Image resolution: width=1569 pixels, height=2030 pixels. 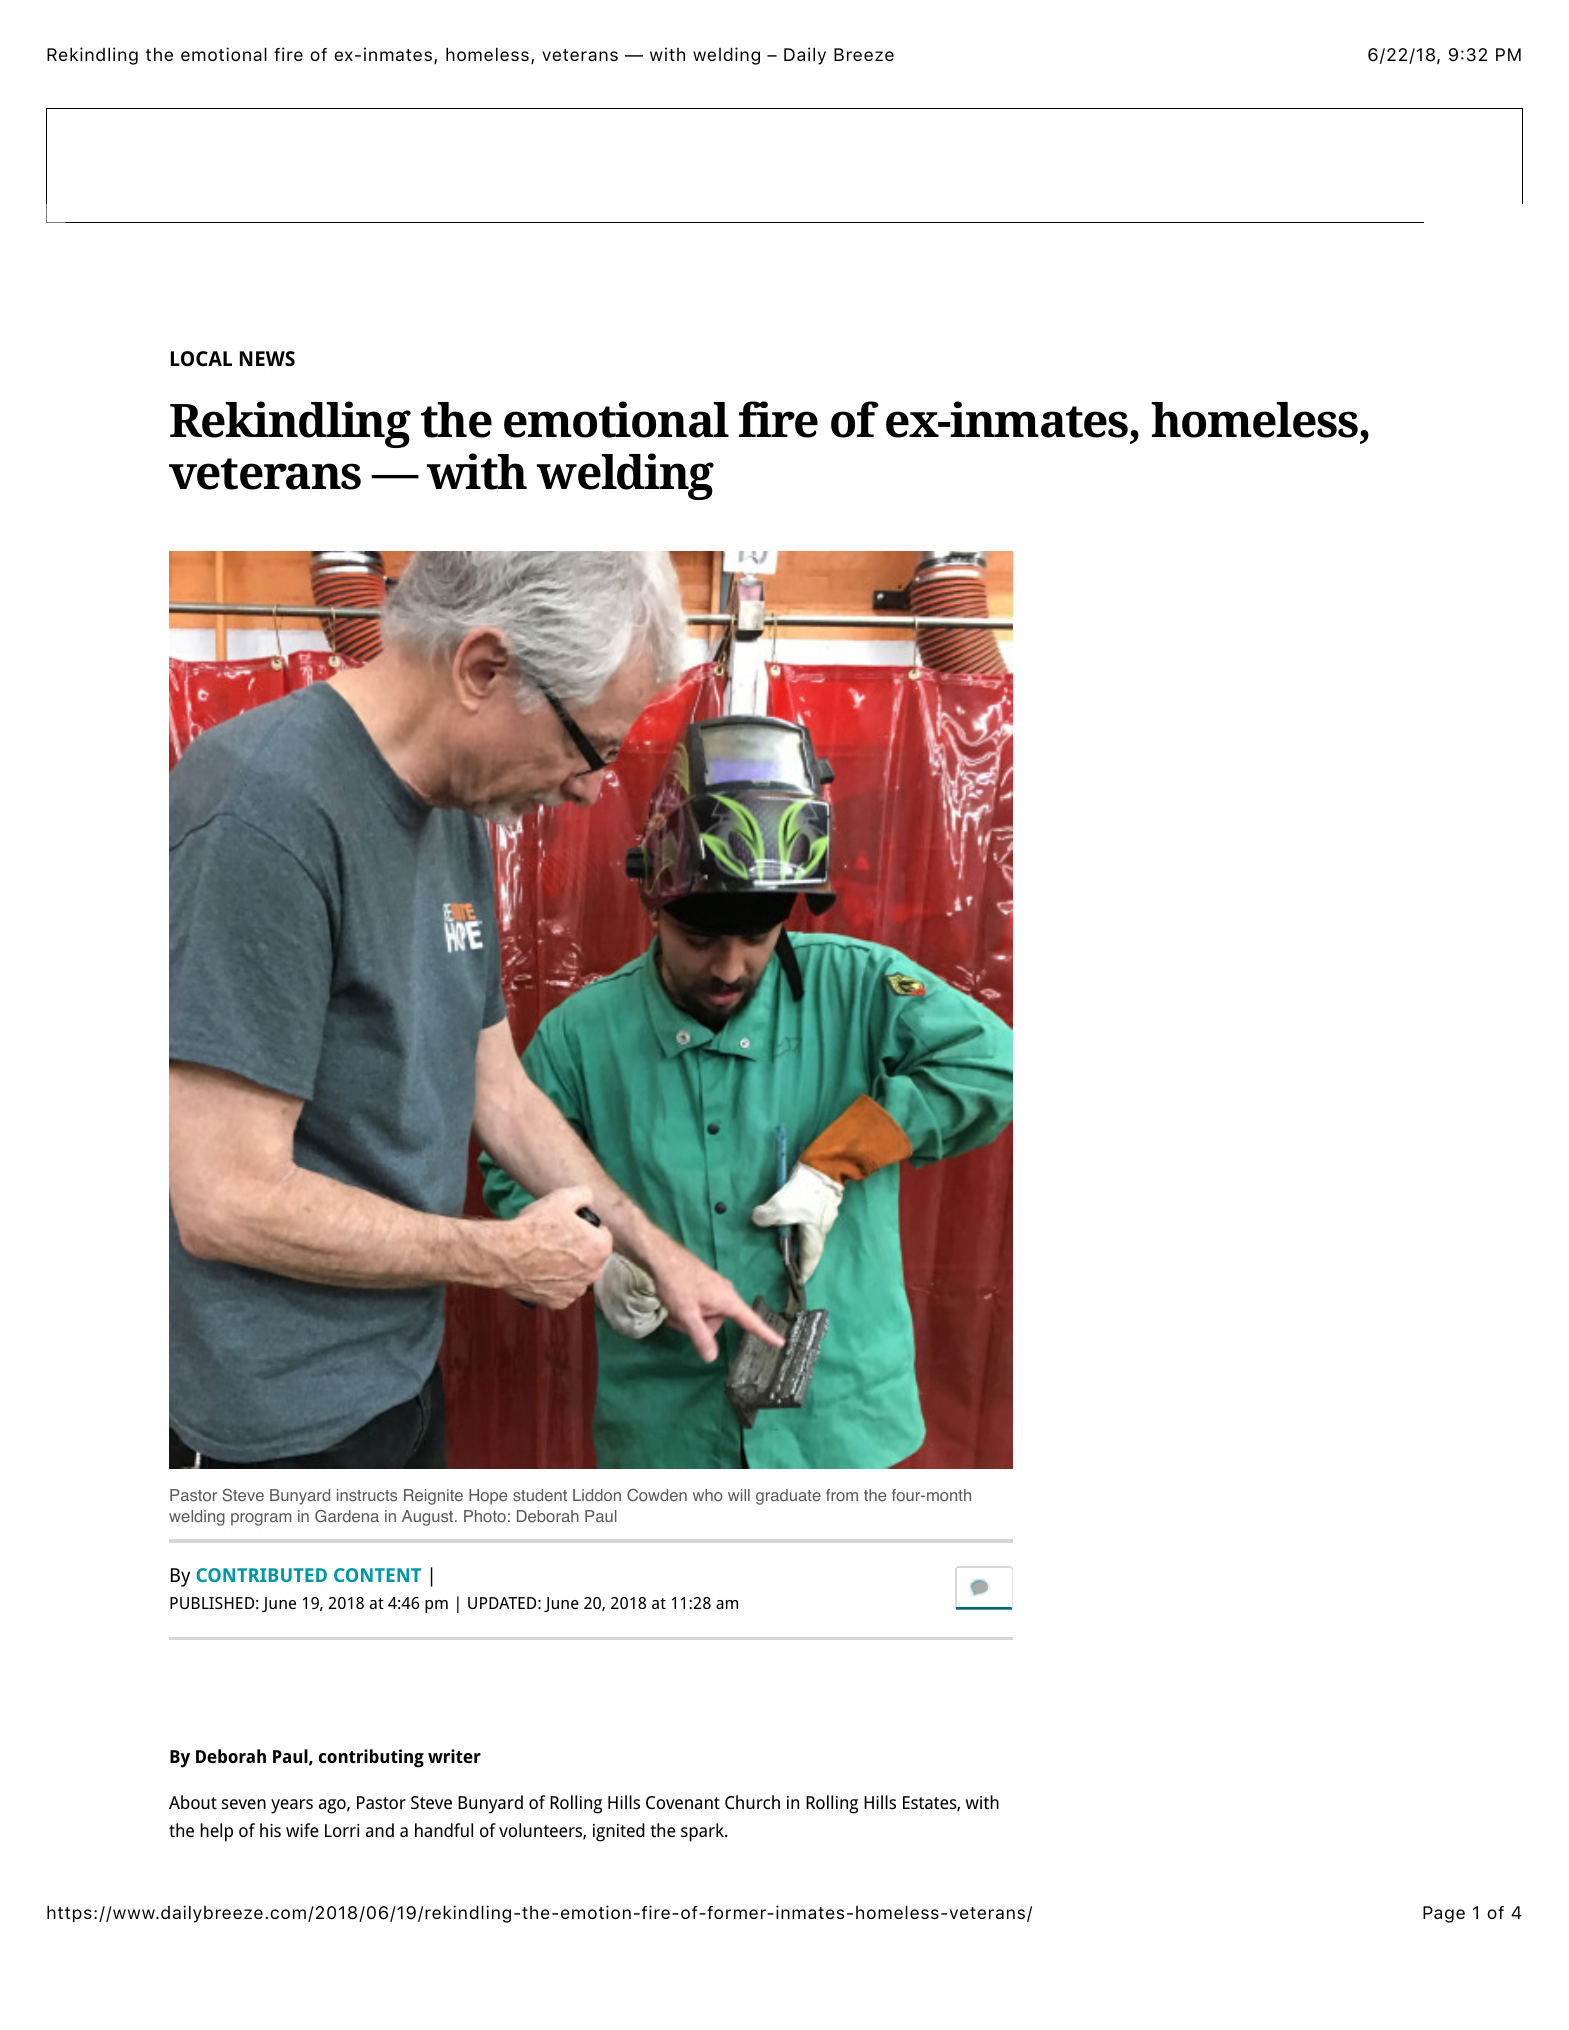 I want to click on NEWS, so click(x=267, y=358).
